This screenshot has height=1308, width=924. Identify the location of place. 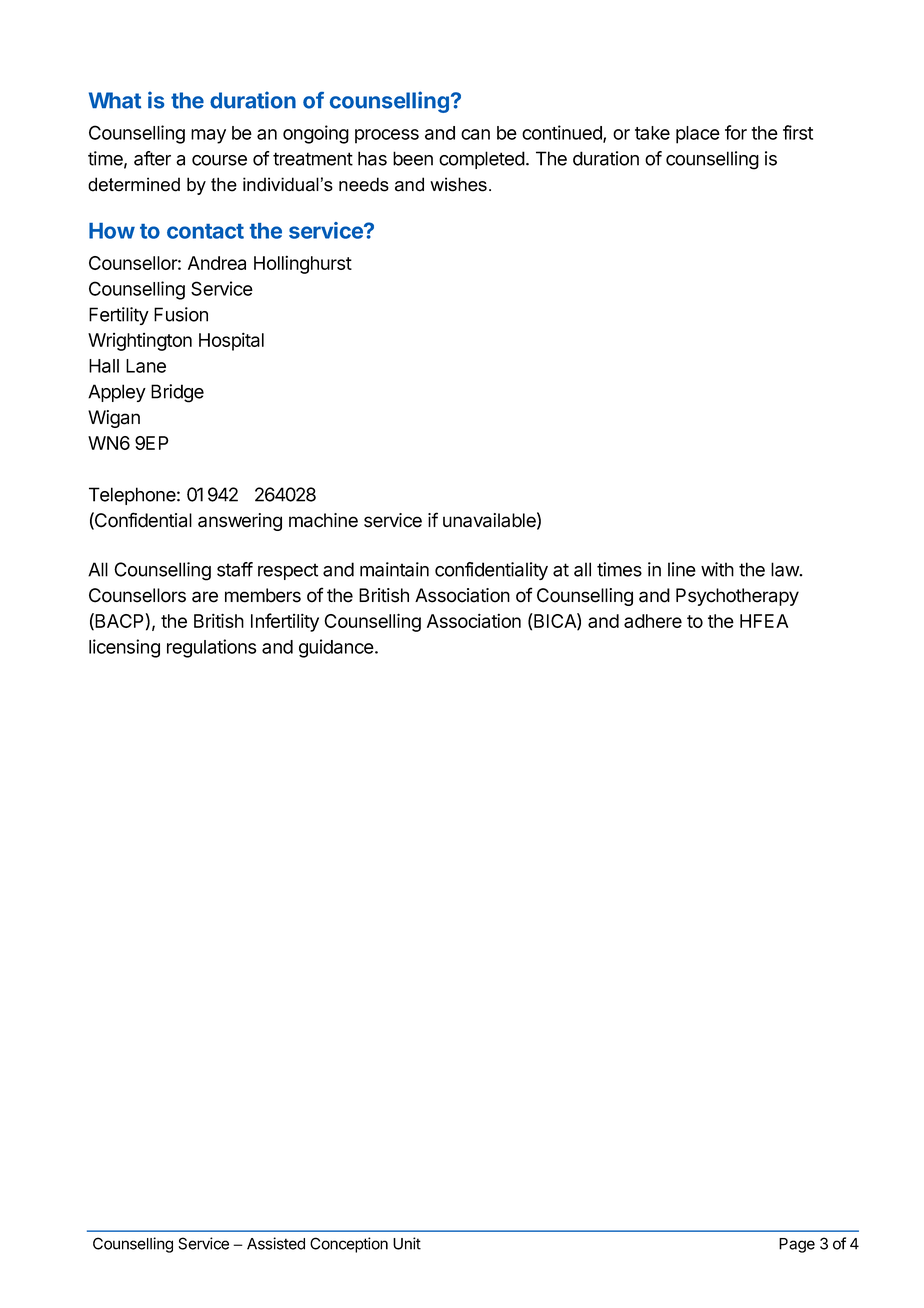
(698, 135).
